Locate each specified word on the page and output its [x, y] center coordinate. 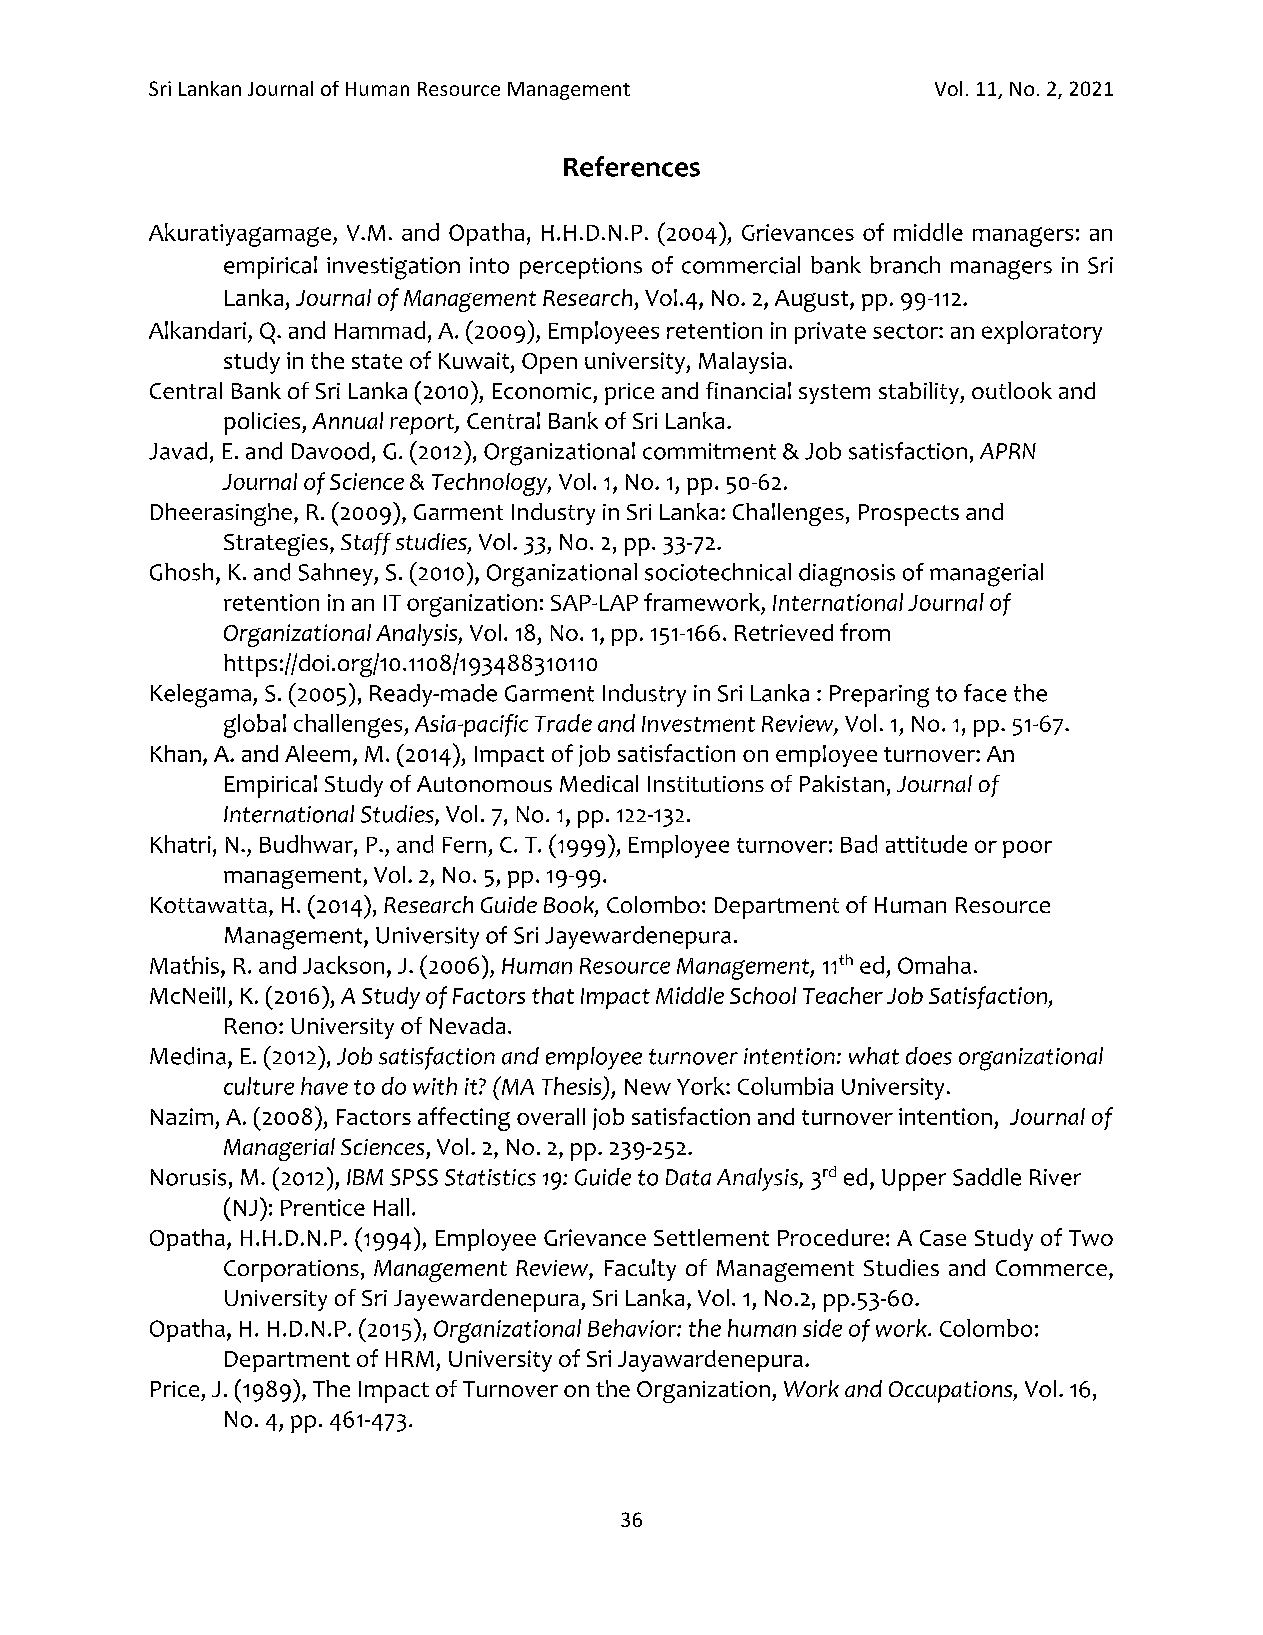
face [985, 693]
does [929, 1056]
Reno [251, 1026]
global [255, 726]
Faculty [640, 1270]
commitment [709, 451]
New [648, 1087]
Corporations [291, 1271]
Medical [599, 783]
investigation [393, 268]
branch [905, 265]
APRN [1008, 451]
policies [263, 423]
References [632, 166]
